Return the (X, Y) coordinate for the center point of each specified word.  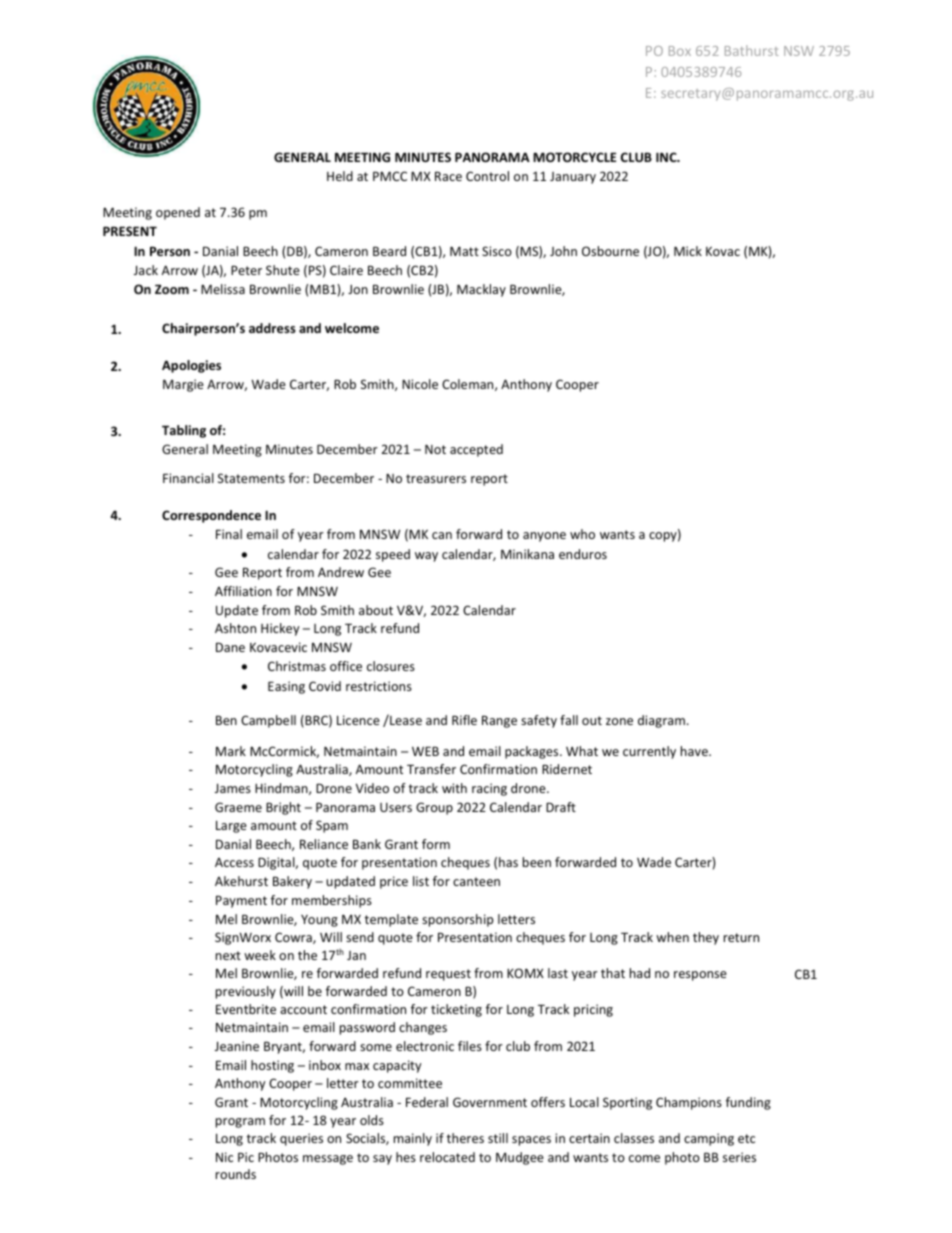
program (240, 1123)
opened (178, 213)
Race (448, 176)
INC (667, 157)
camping (709, 1139)
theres (465, 1138)
